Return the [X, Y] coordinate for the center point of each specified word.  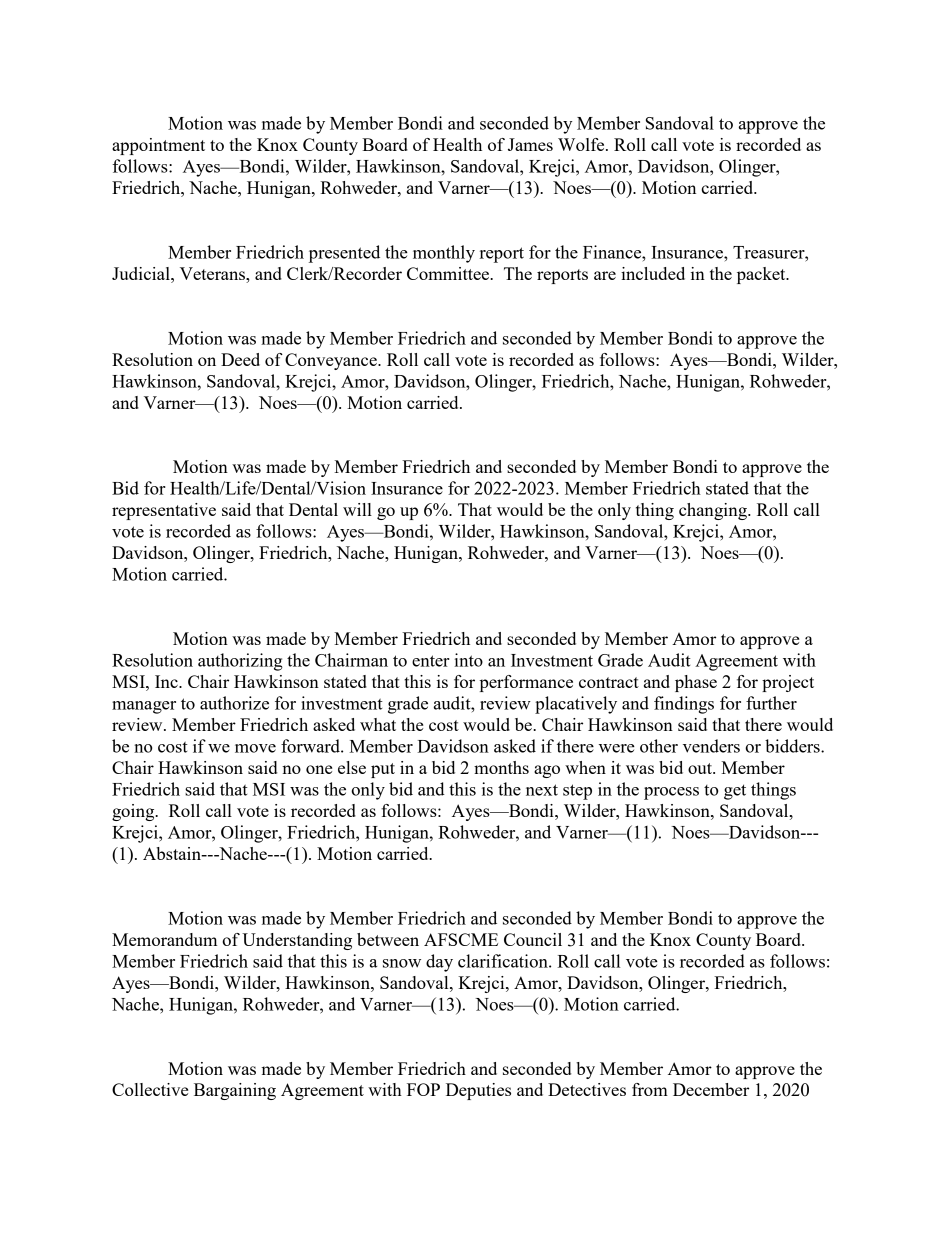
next [542, 790]
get [735, 792]
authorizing [240, 662]
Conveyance [332, 361]
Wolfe [582, 144]
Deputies [478, 1091]
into [468, 660]
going [134, 812]
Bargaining [235, 1091]
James [530, 144]
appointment [158, 146]
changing [714, 511]
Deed [240, 359]
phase [696, 683]
